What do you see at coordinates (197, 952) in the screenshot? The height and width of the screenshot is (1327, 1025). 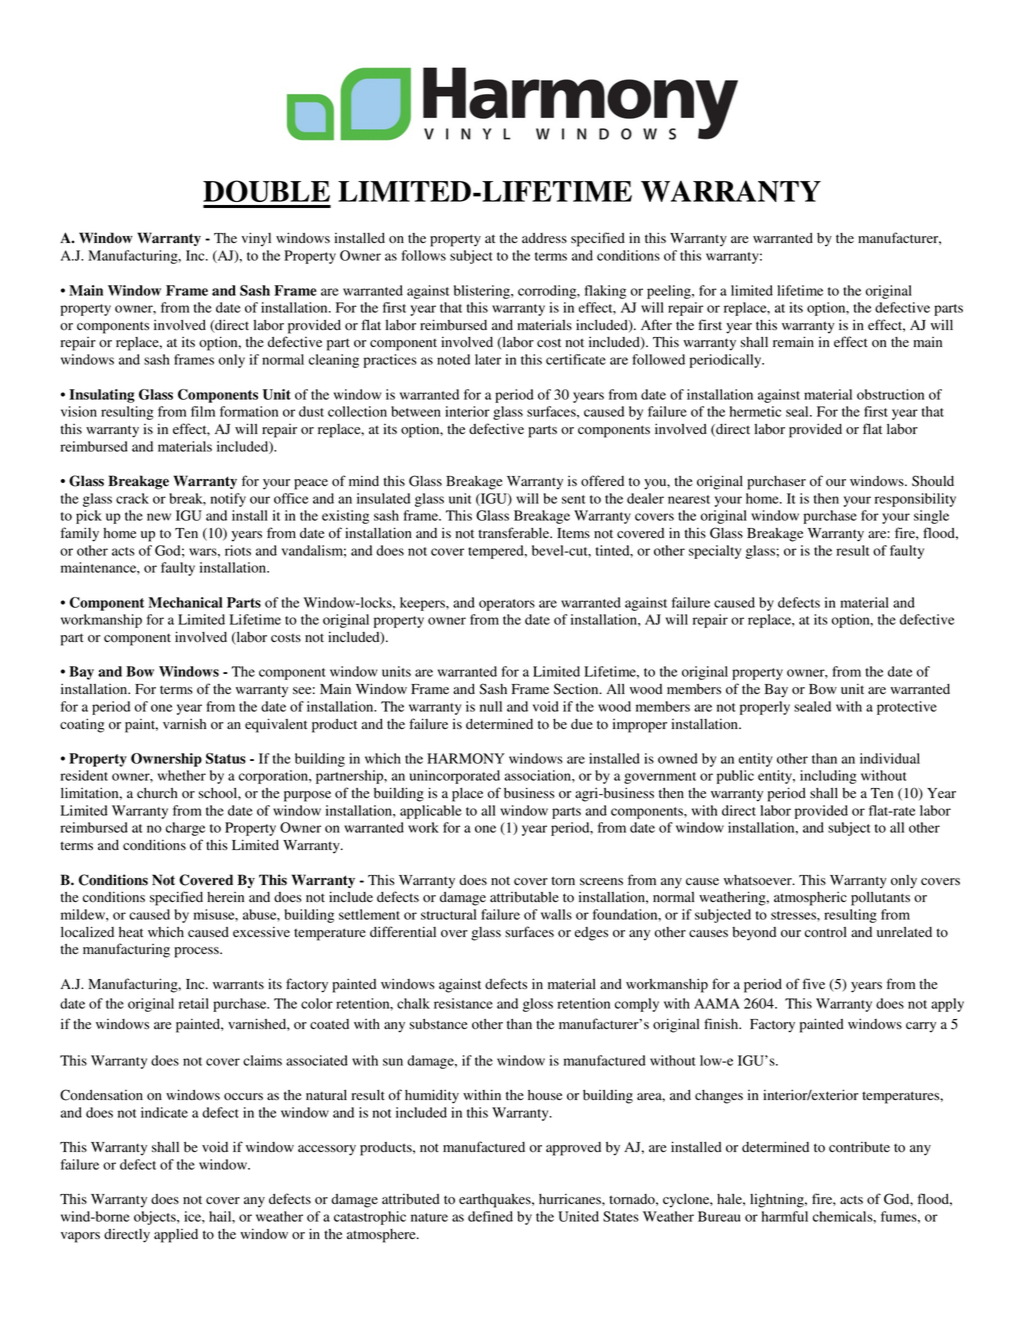 I see `process` at bounding box center [197, 952].
